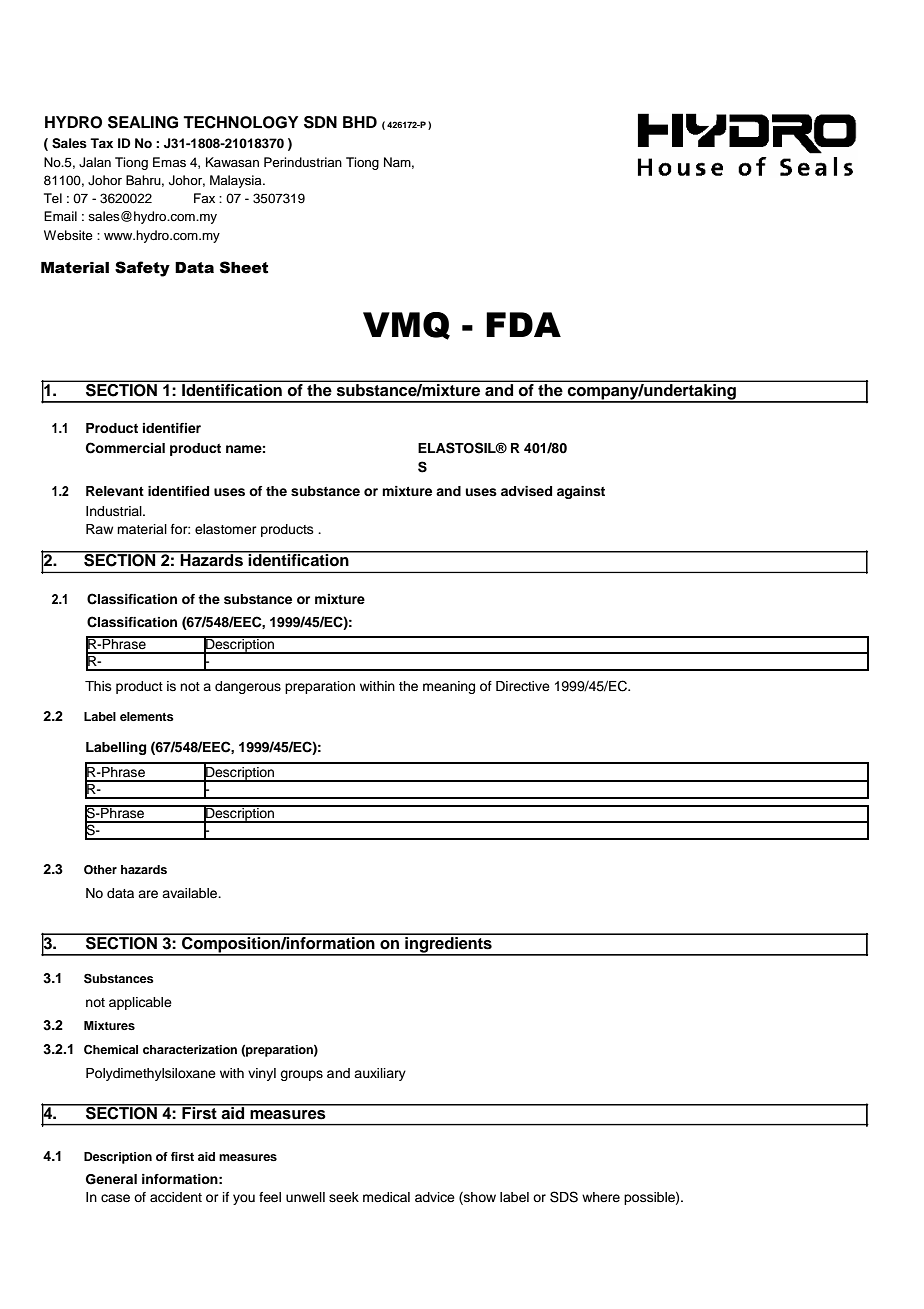  I want to click on elements, so click(147, 716).
